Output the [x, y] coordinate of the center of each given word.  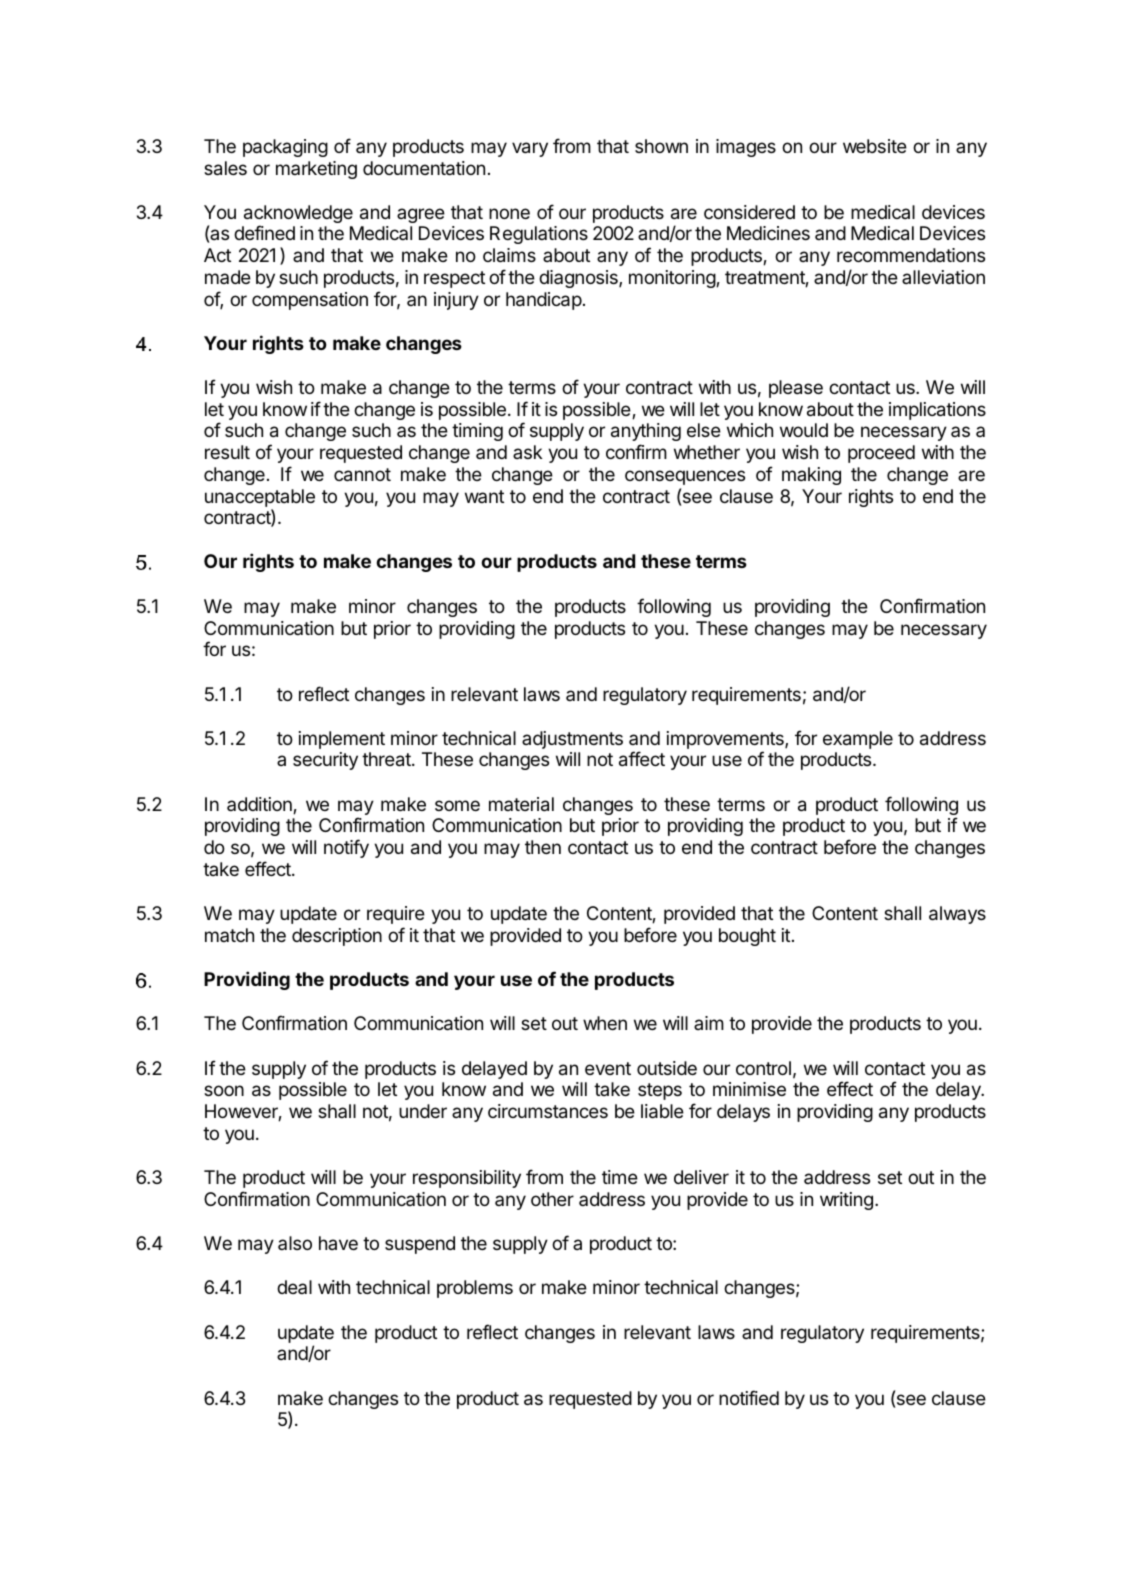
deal [294, 1287]
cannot [362, 475]
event [608, 1068]
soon [224, 1090]
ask [527, 452]
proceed [881, 454]
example [858, 740]
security [325, 761]
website [875, 146]
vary [530, 149]
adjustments [572, 740]
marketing [316, 170]
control [763, 1068]
